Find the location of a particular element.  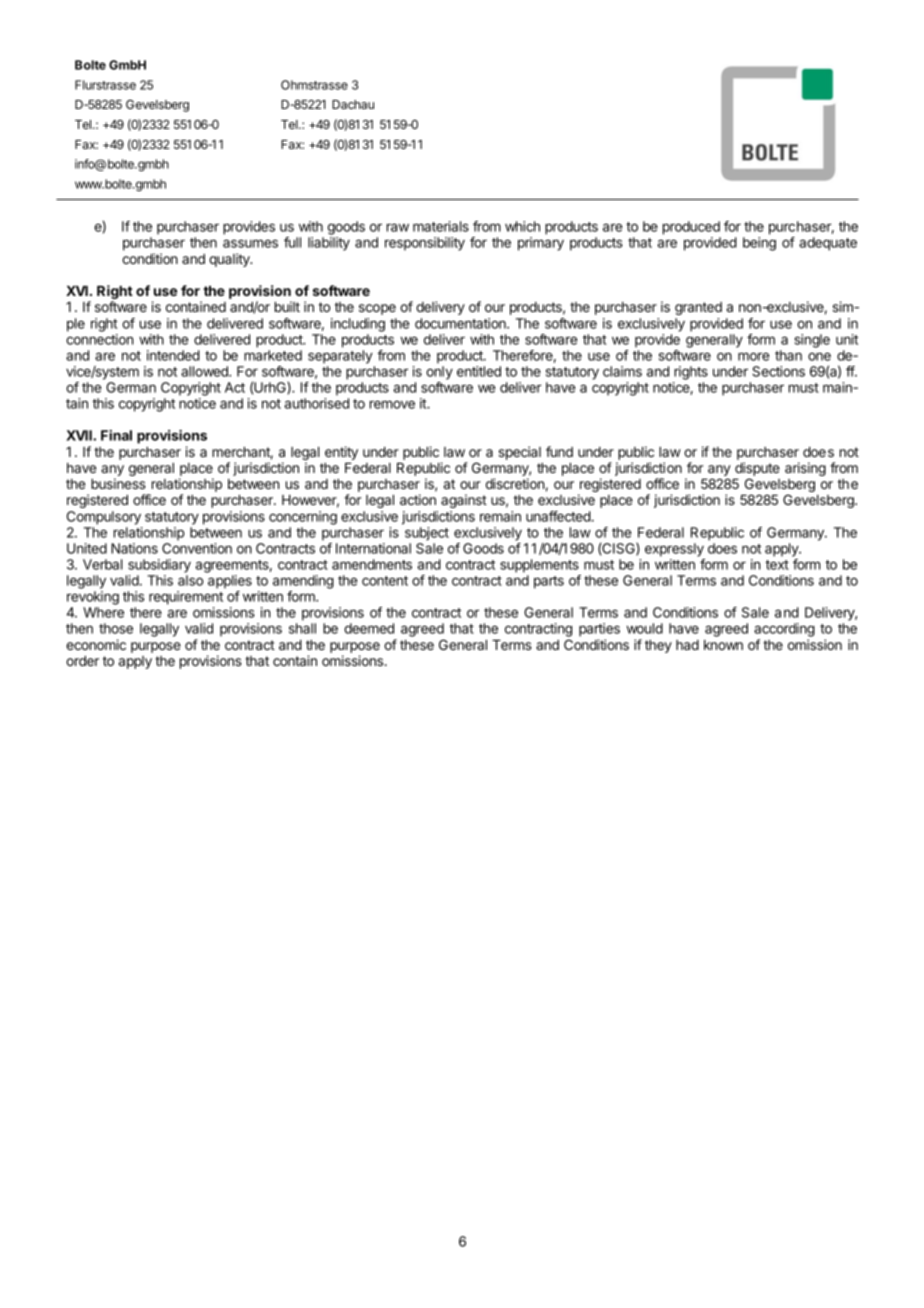

produced is located at coordinates (691, 228).
